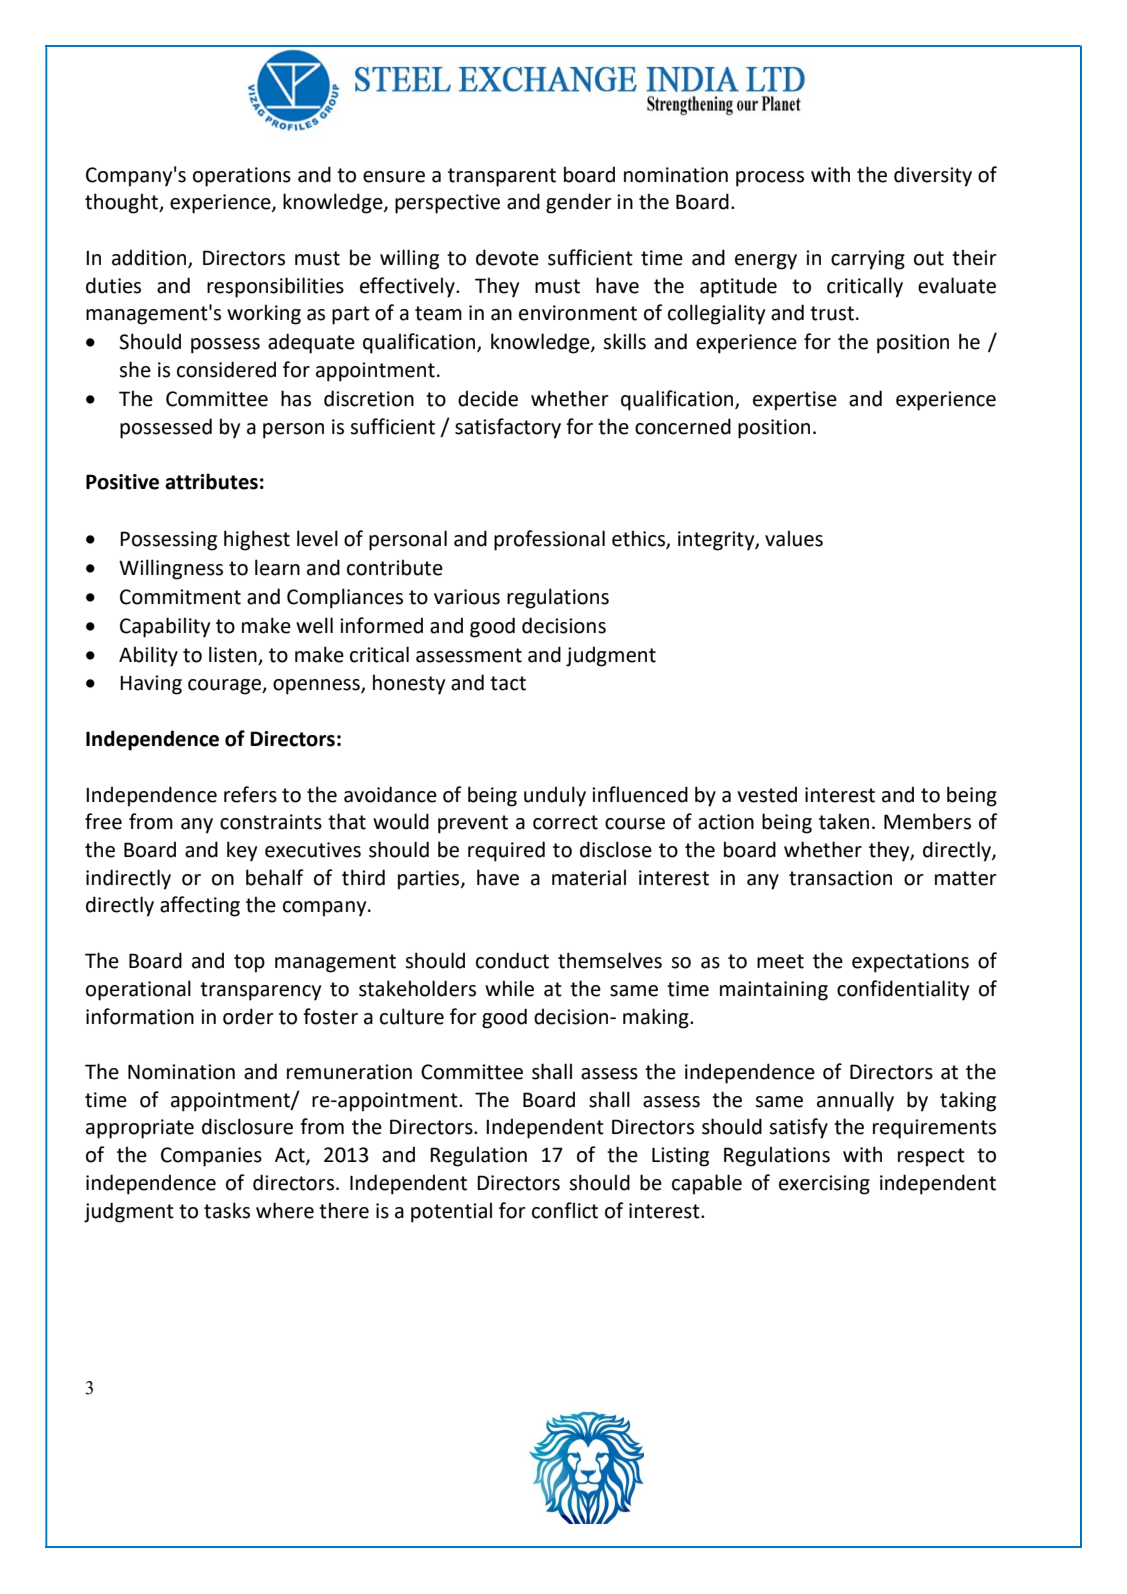 Image resolution: width=1127 pixels, height=1594 pixels. What do you see at coordinates (512, 960) in the image?
I see `conduct` at bounding box center [512, 960].
